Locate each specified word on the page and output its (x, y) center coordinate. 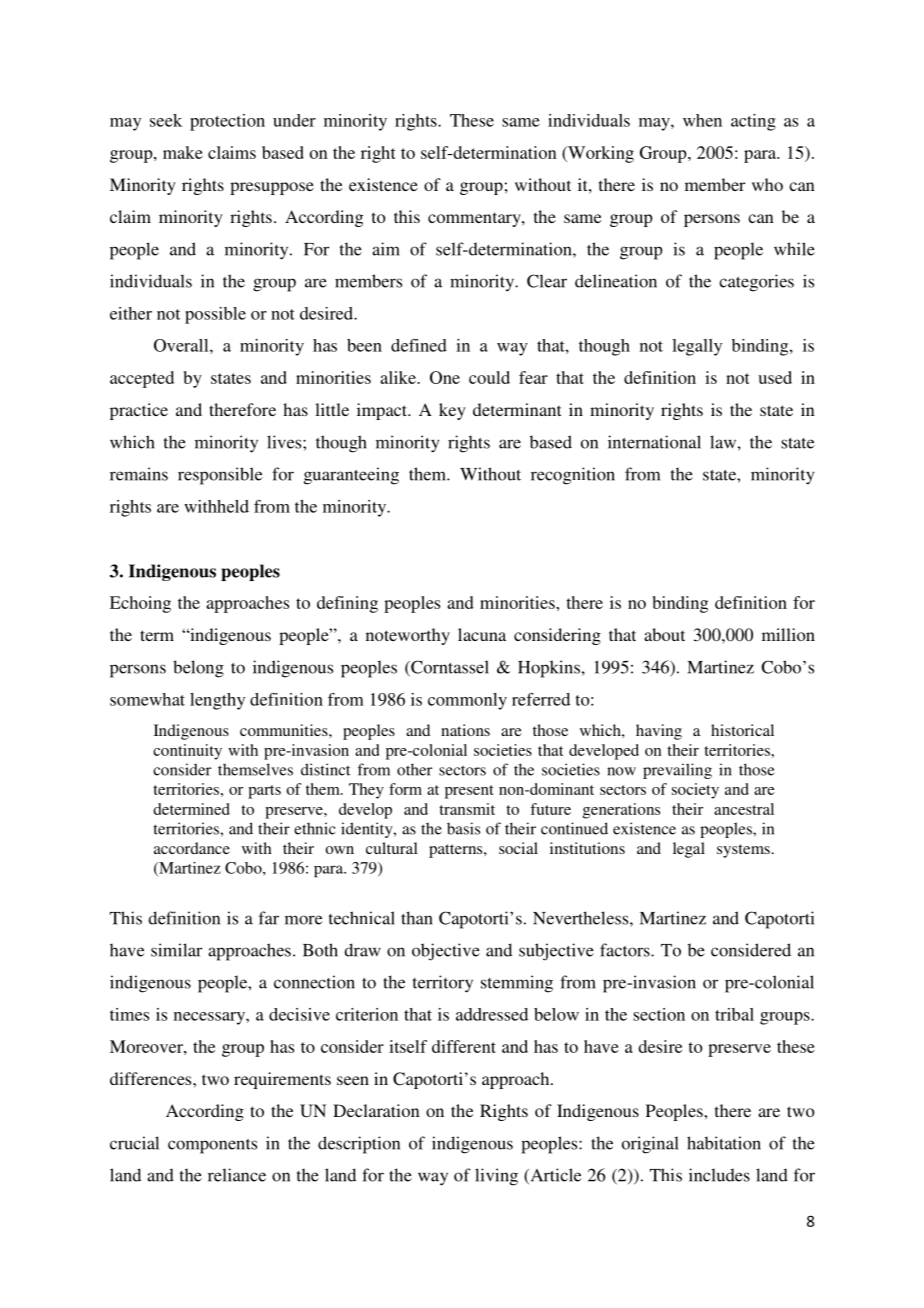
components (212, 1146)
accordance (192, 848)
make (183, 152)
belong (198, 669)
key (452, 411)
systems (743, 851)
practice (139, 411)
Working (600, 154)
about (664, 634)
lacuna (482, 634)
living (496, 1177)
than (417, 918)
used (775, 377)
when (702, 120)
